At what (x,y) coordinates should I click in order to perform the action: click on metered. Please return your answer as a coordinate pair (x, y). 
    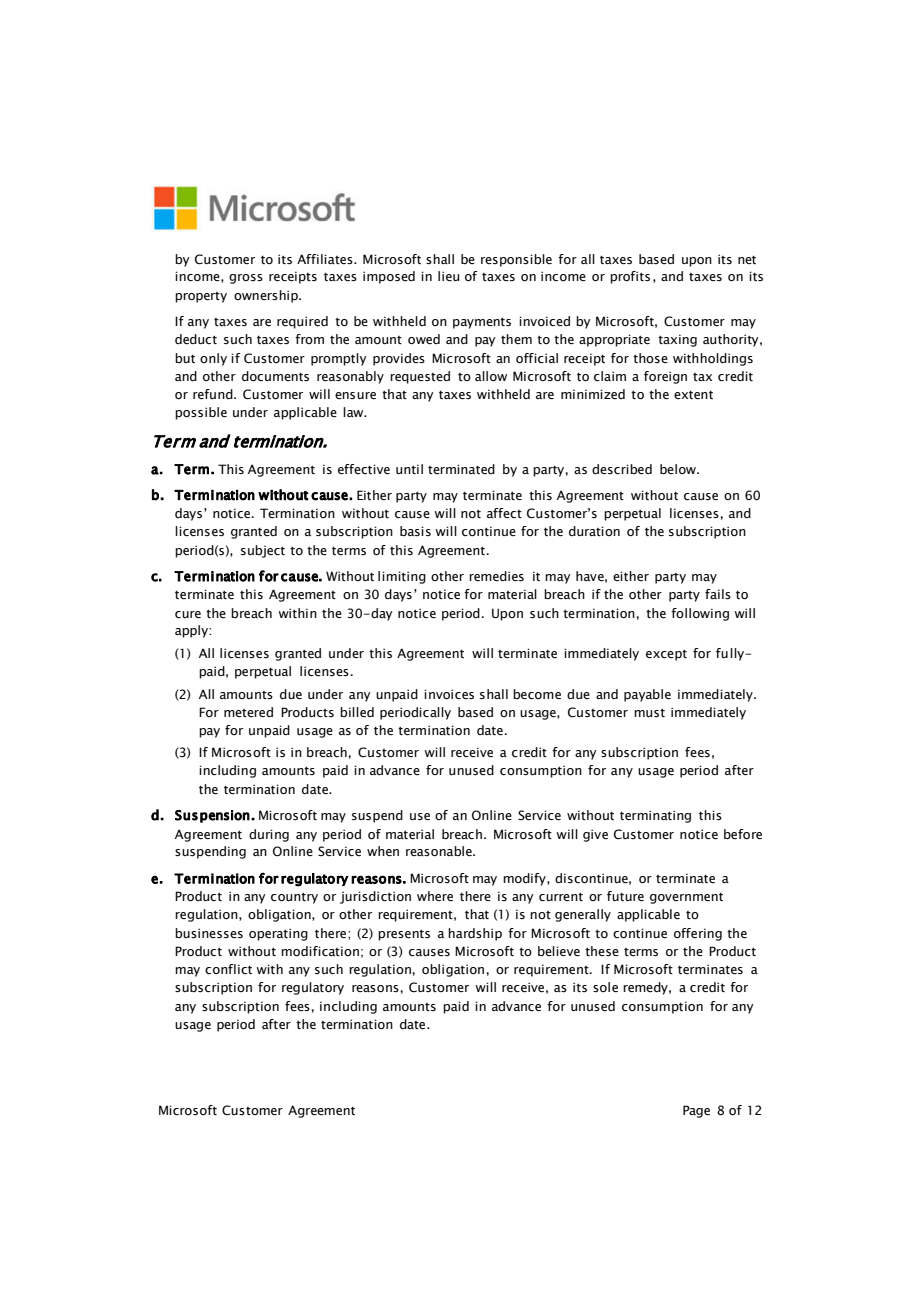
    Looking at the image, I should click on (248, 712).
